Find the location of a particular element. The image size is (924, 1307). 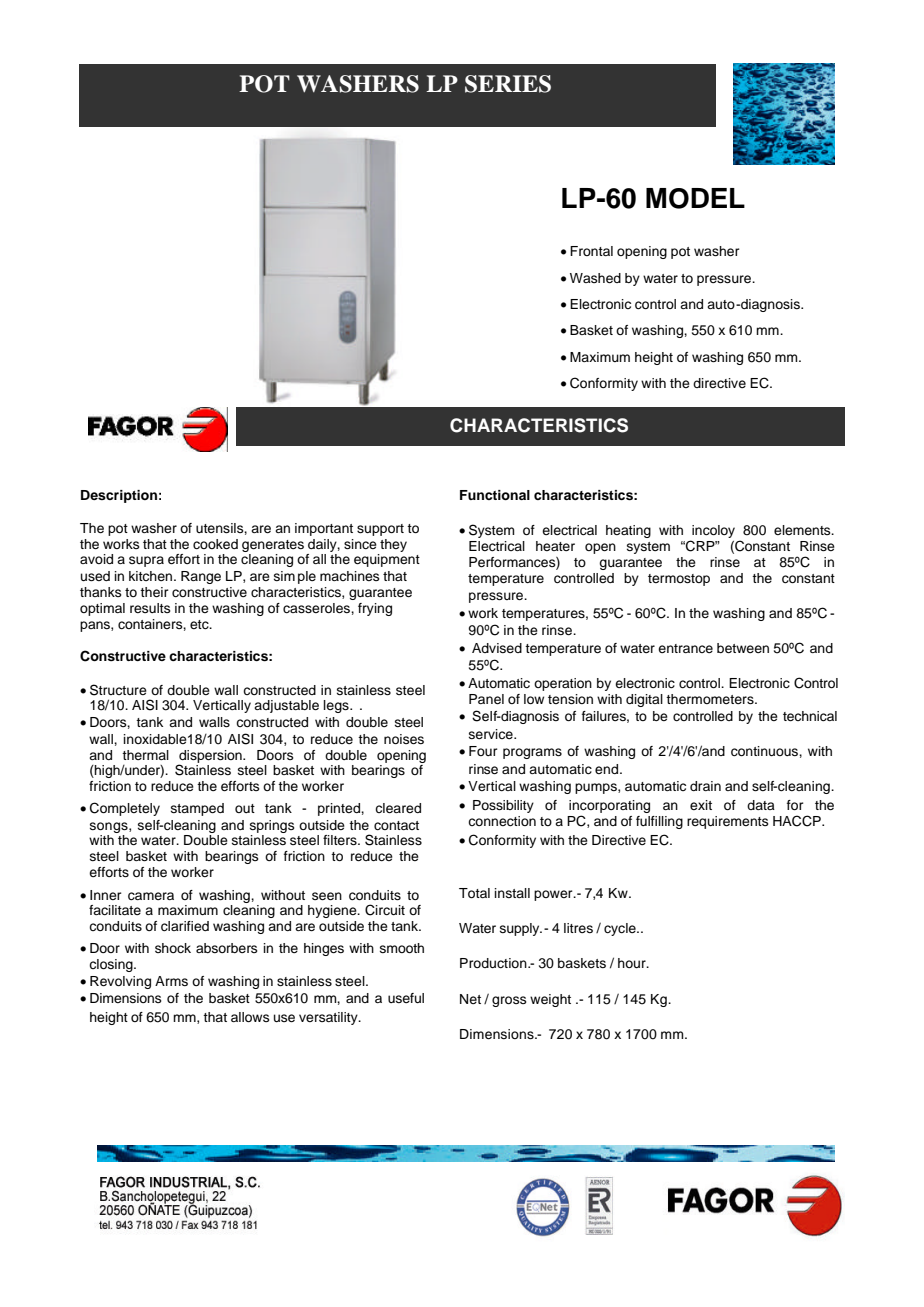

Net is located at coordinates (470, 999).
